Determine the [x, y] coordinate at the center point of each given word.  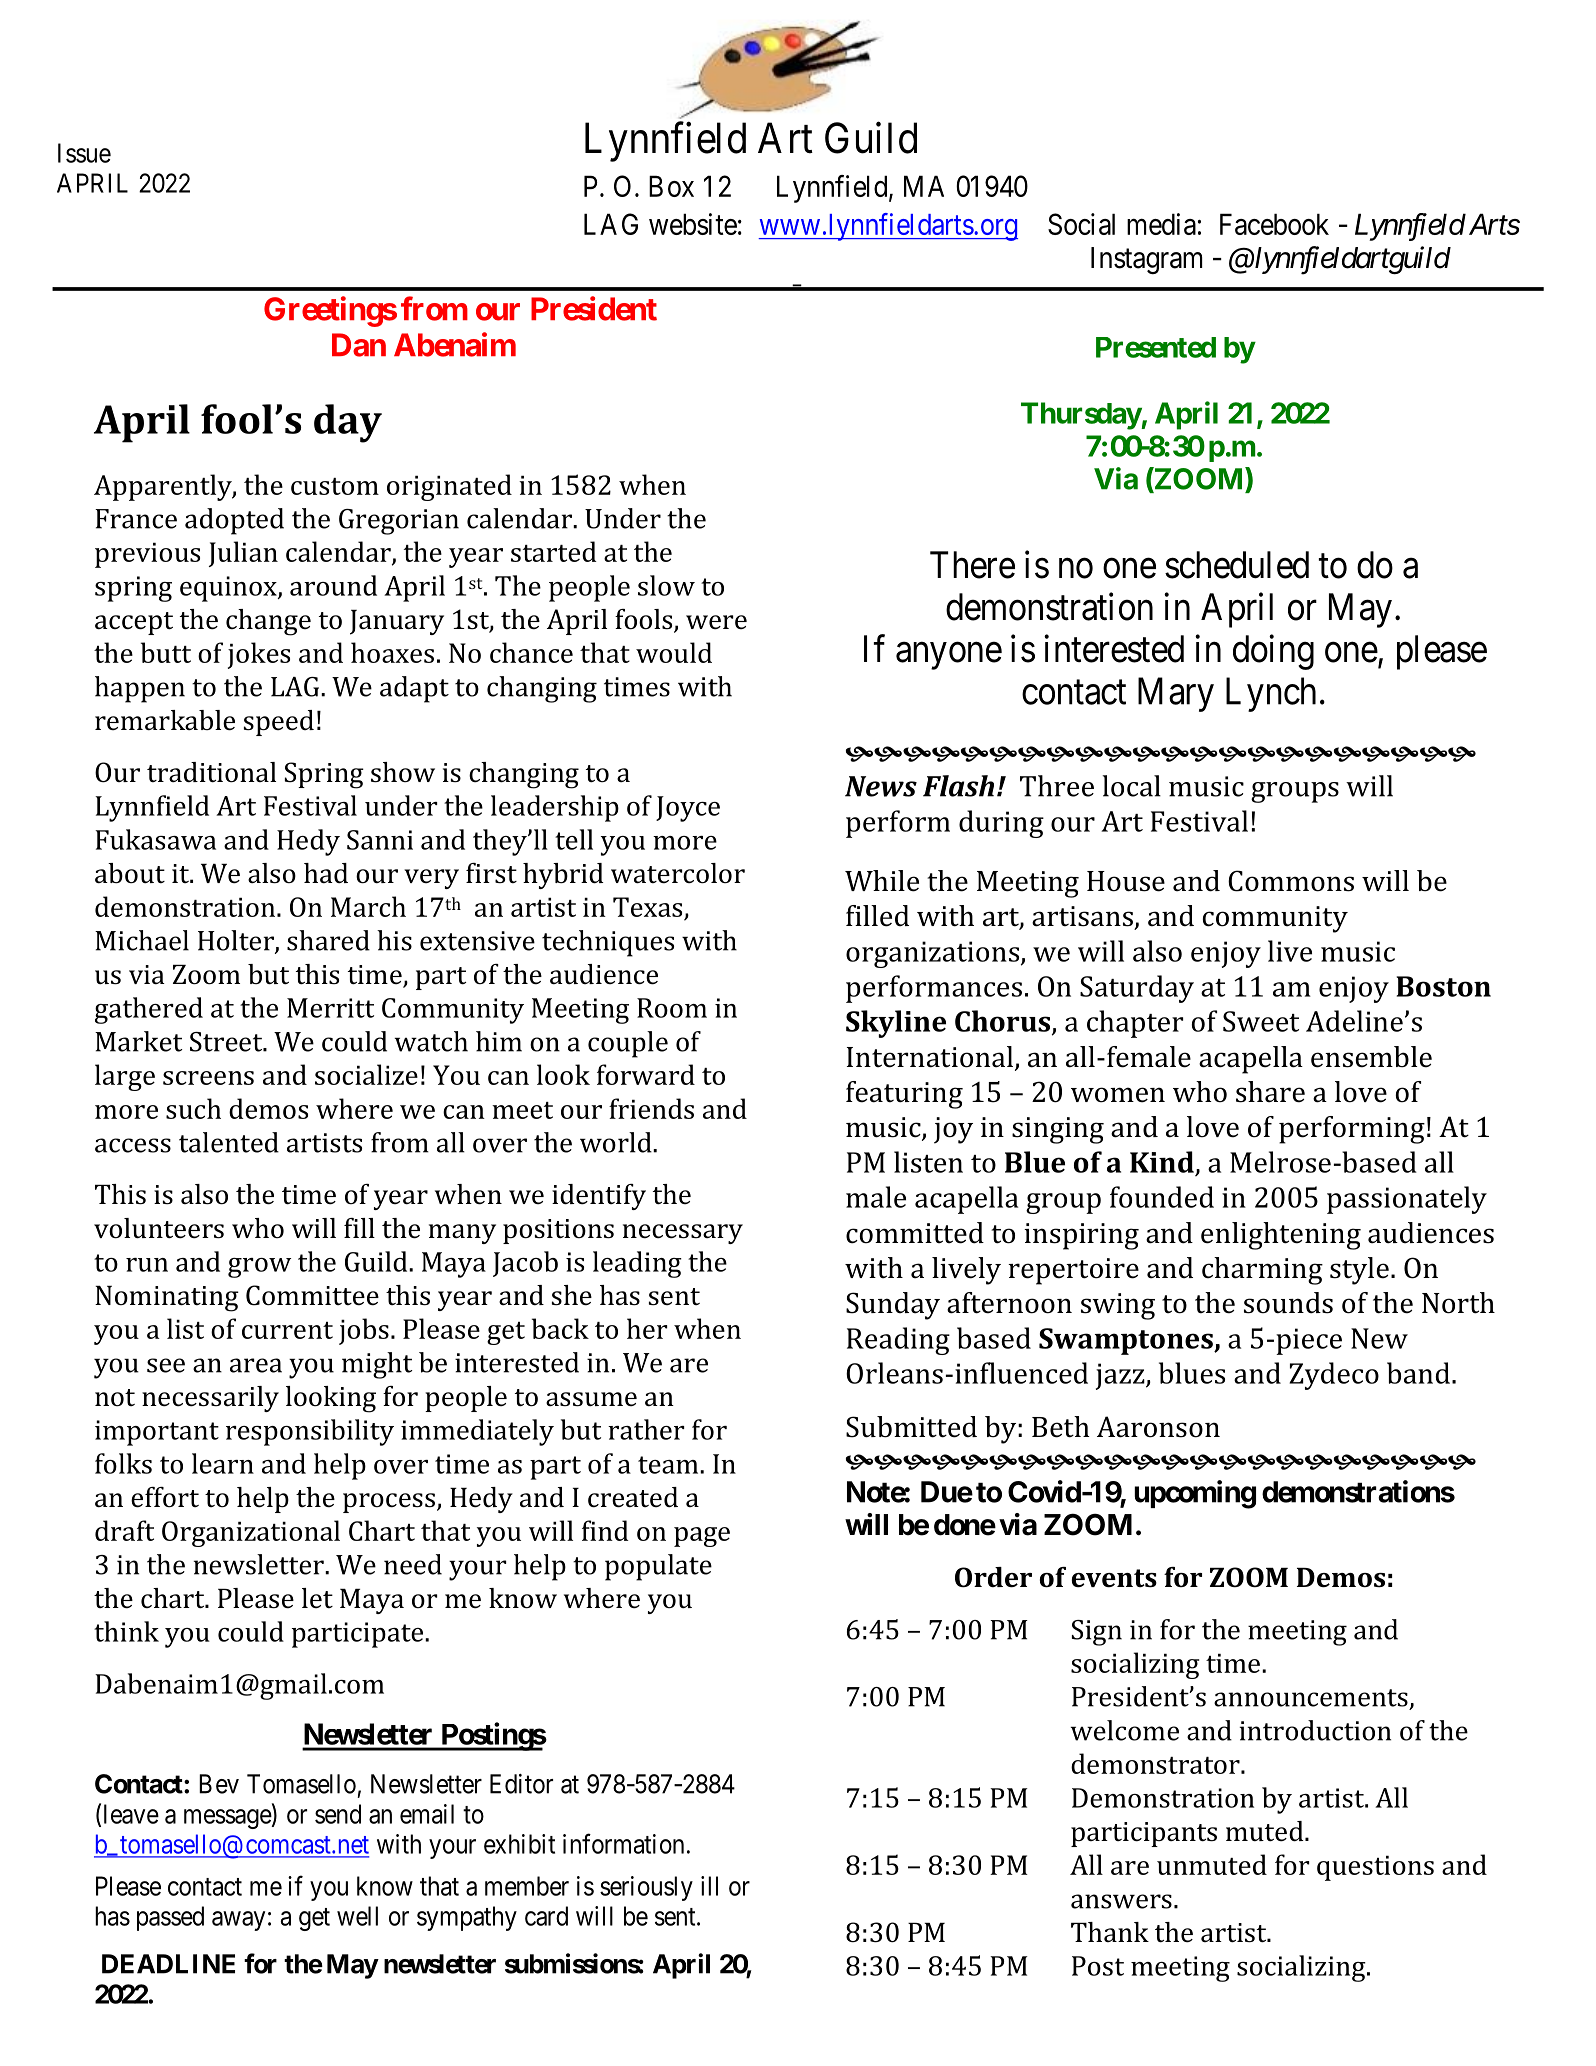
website [693, 224]
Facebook [1274, 224]
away [238, 1921]
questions [1375, 1868]
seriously [646, 1888]
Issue [84, 153]
